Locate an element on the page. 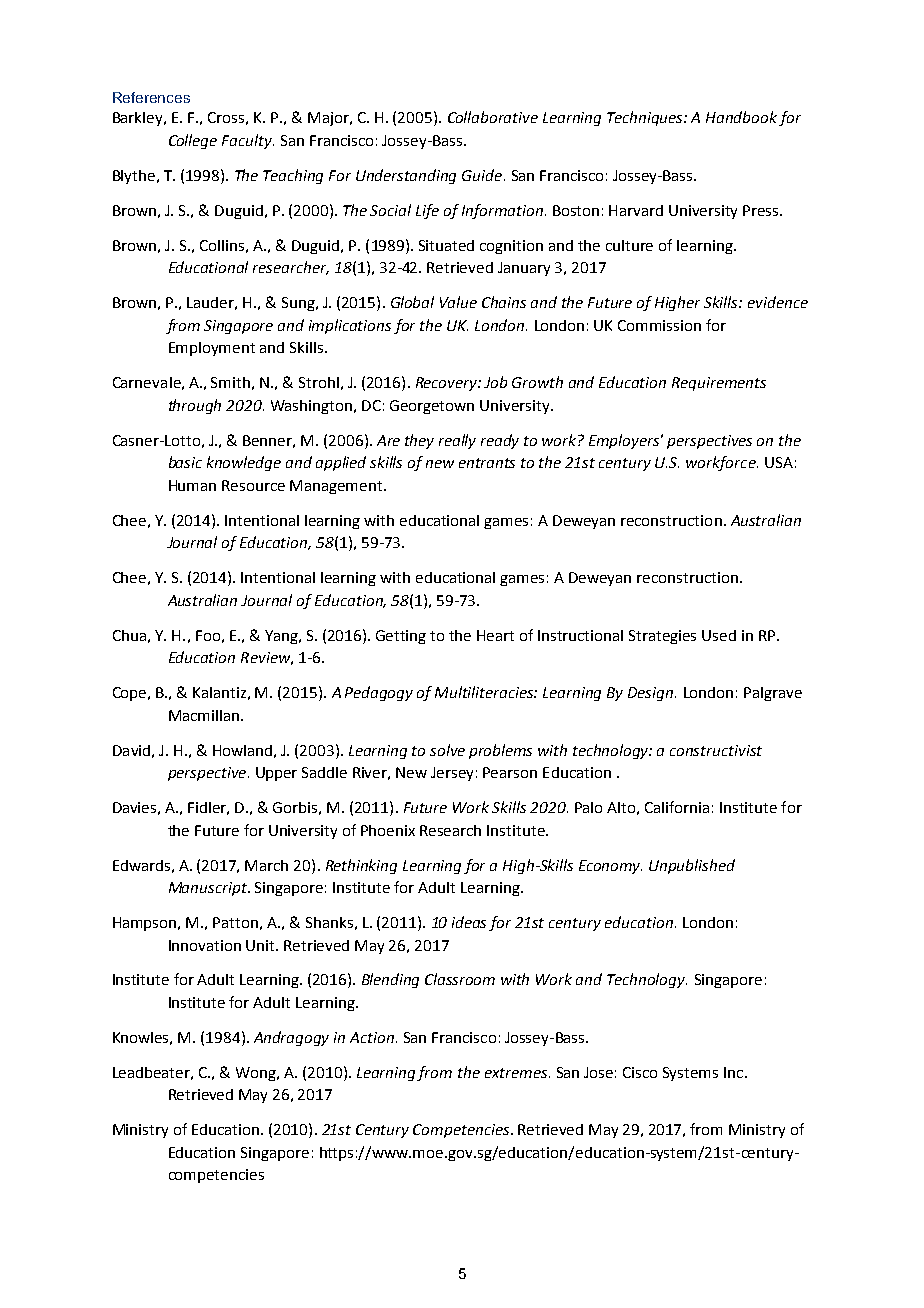 Image resolution: width=924 pixels, height=1308 pixels. Jersey is located at coordinates (452, 774).
